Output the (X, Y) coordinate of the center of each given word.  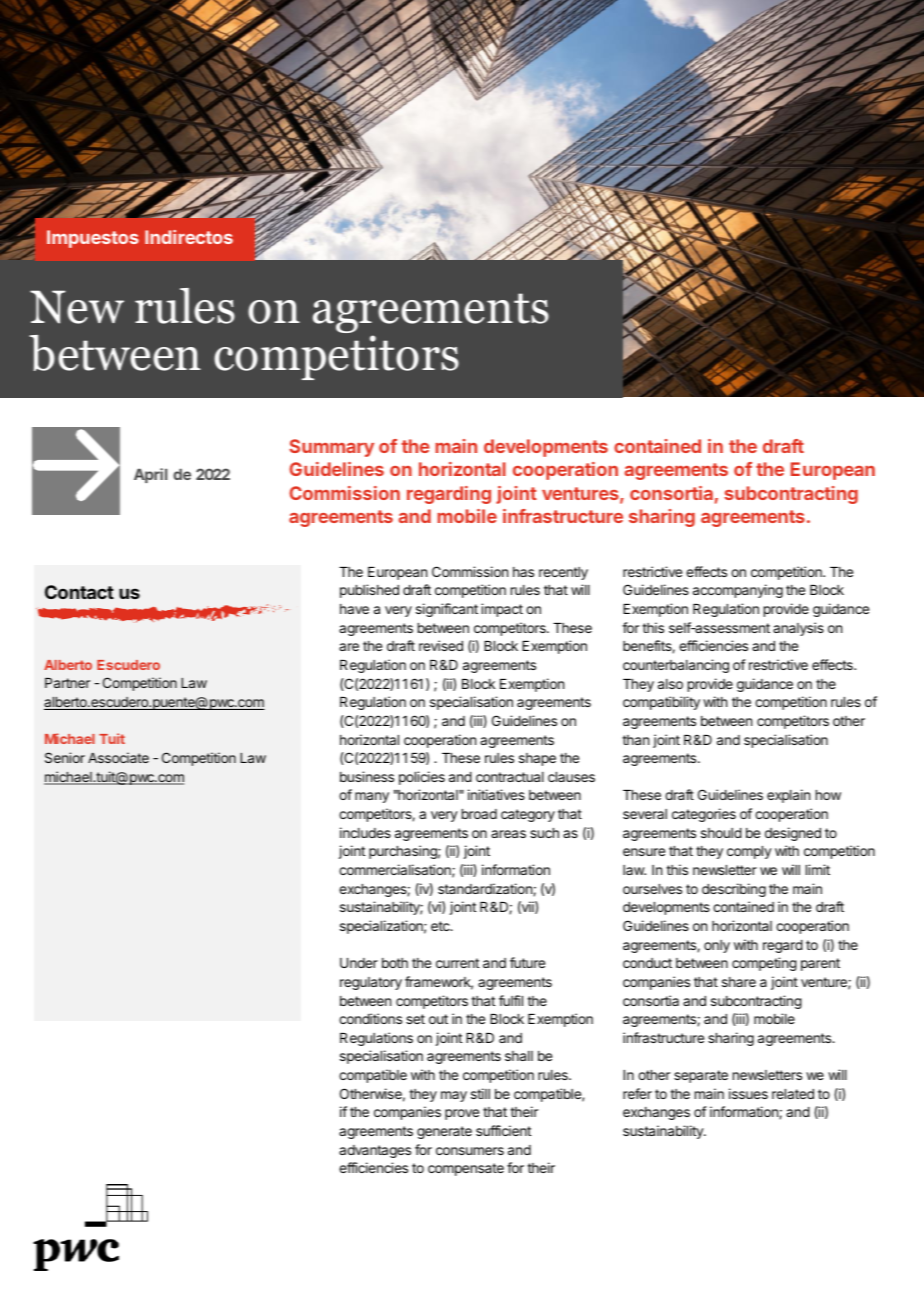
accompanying (738, 591)
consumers (470, 1151)
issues (748, 1093)
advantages (375, 1151)
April (150, 475)
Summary (331, 448)
